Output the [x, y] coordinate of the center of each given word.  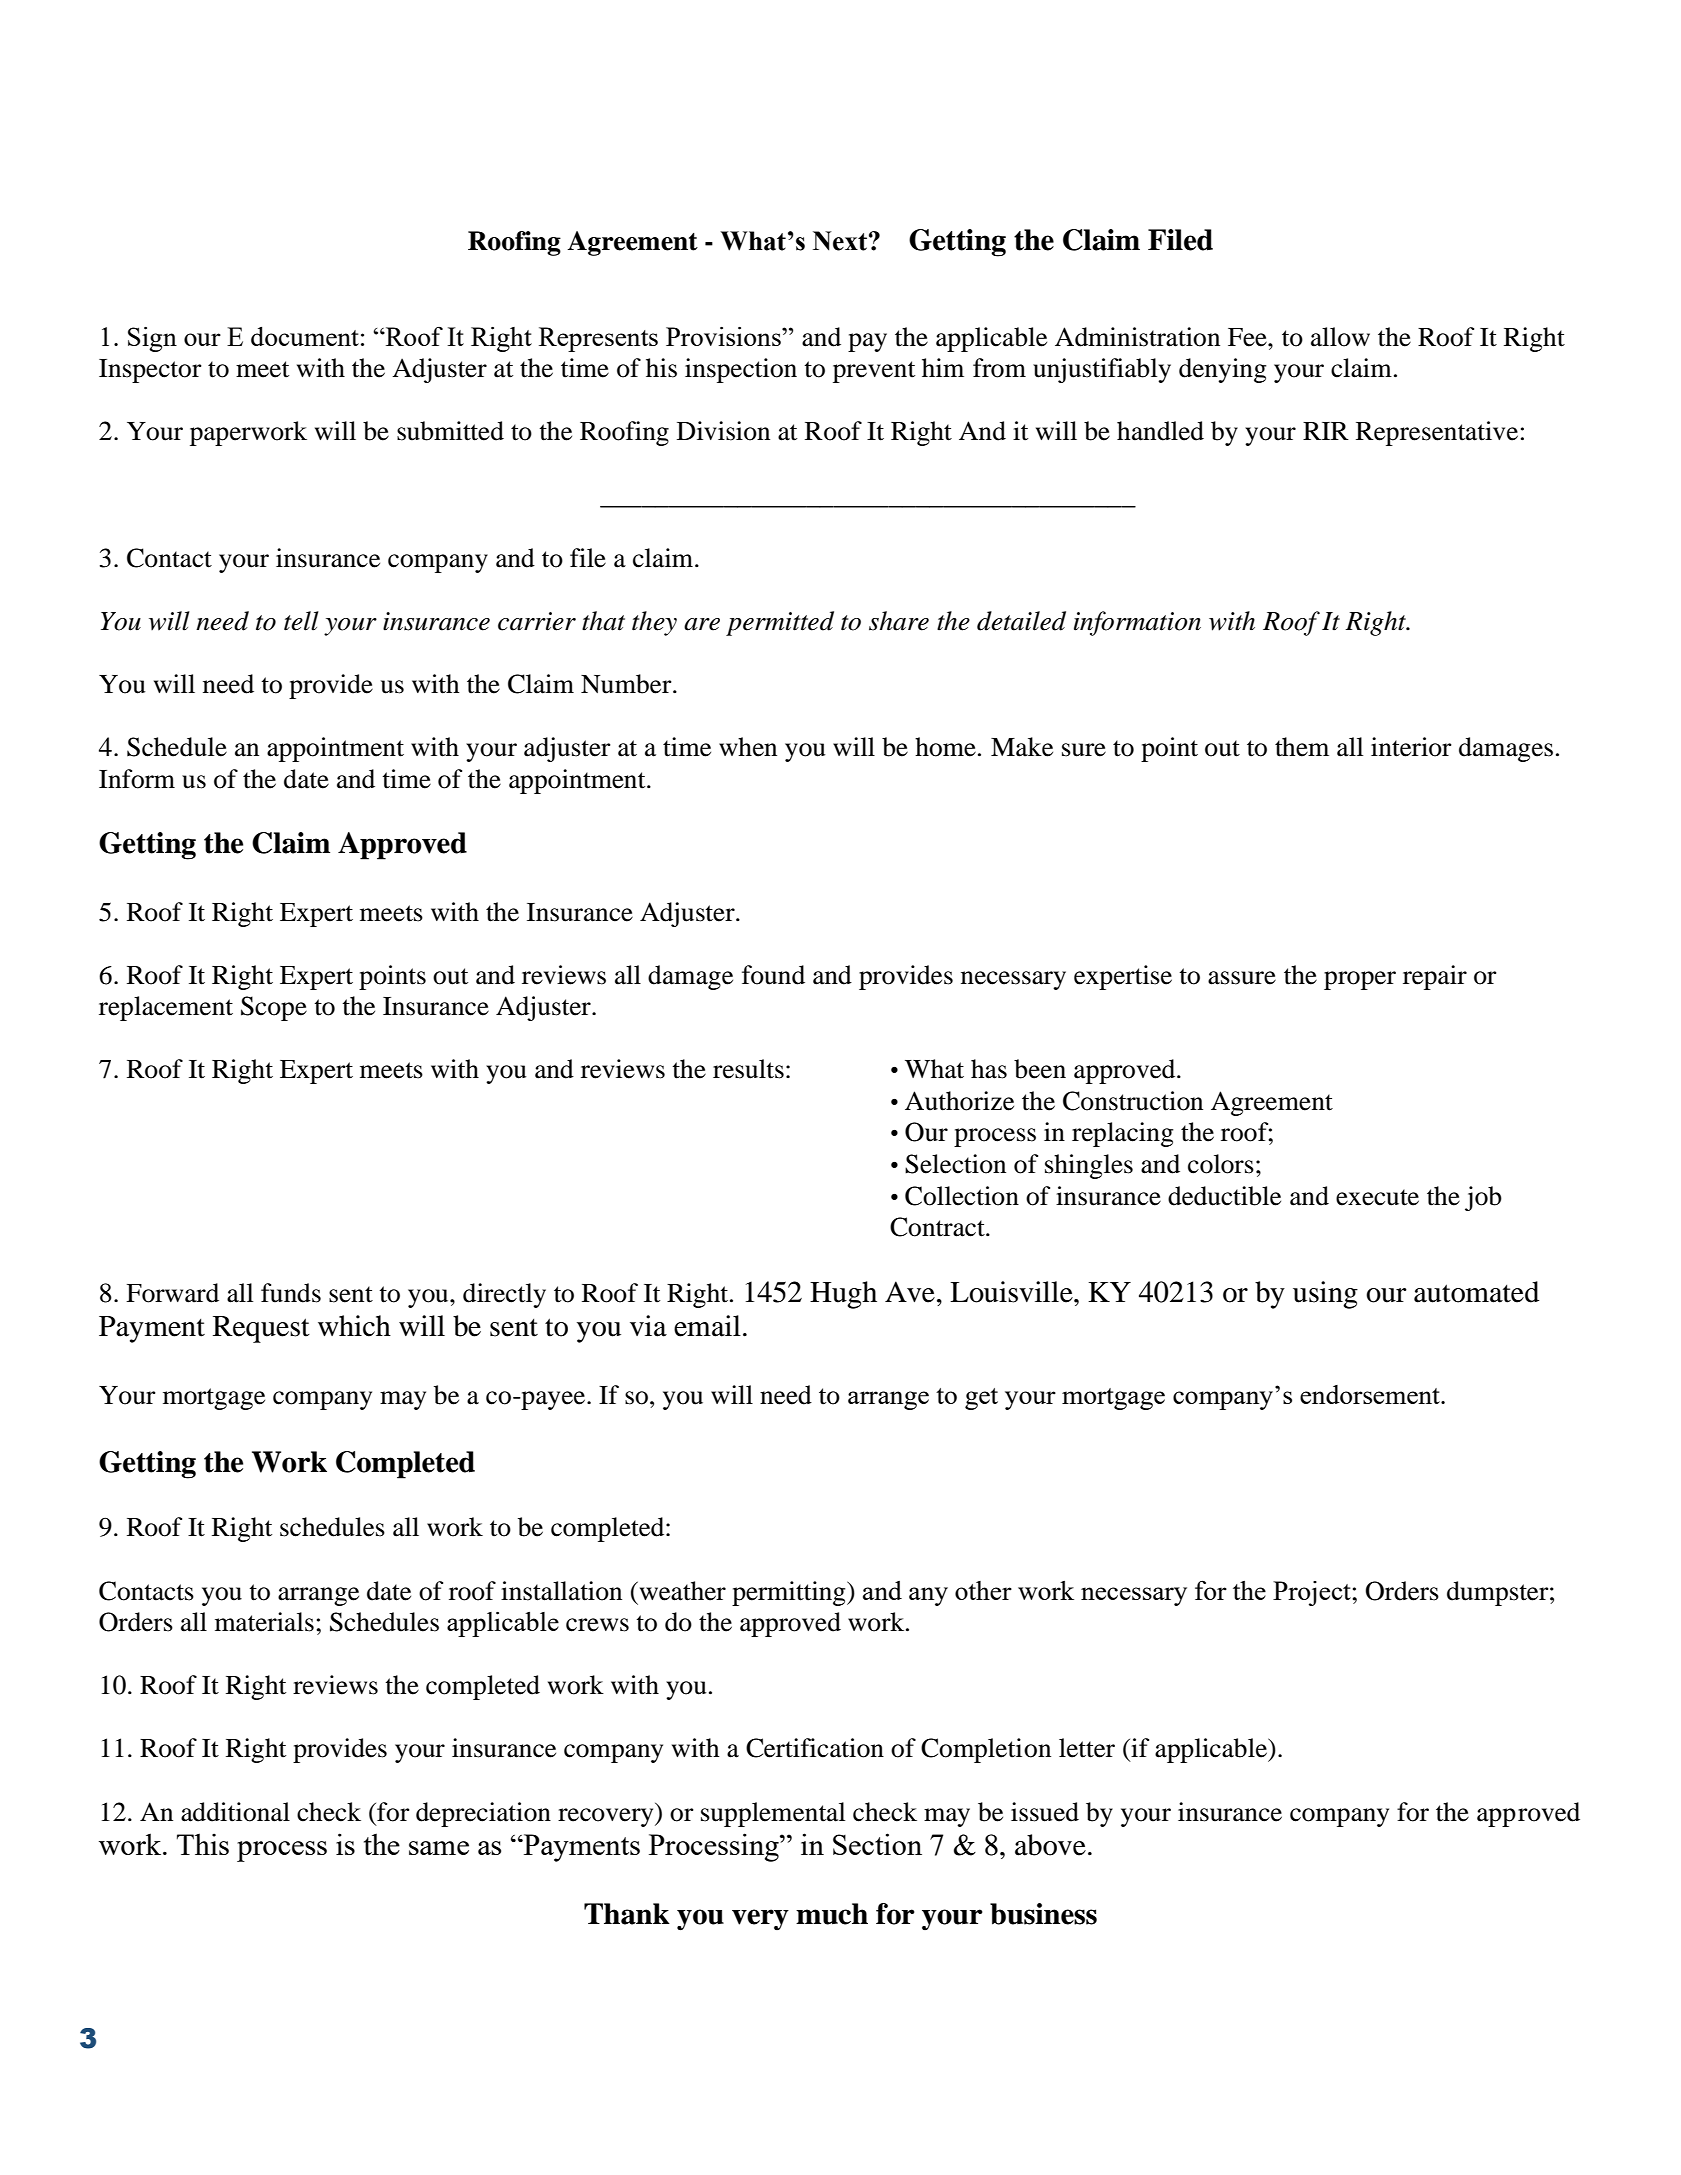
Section [877, 1844]
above [1050, 1845]
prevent [874, 372]
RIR [1326, 431]
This [203, 1844]
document [305, 336]
